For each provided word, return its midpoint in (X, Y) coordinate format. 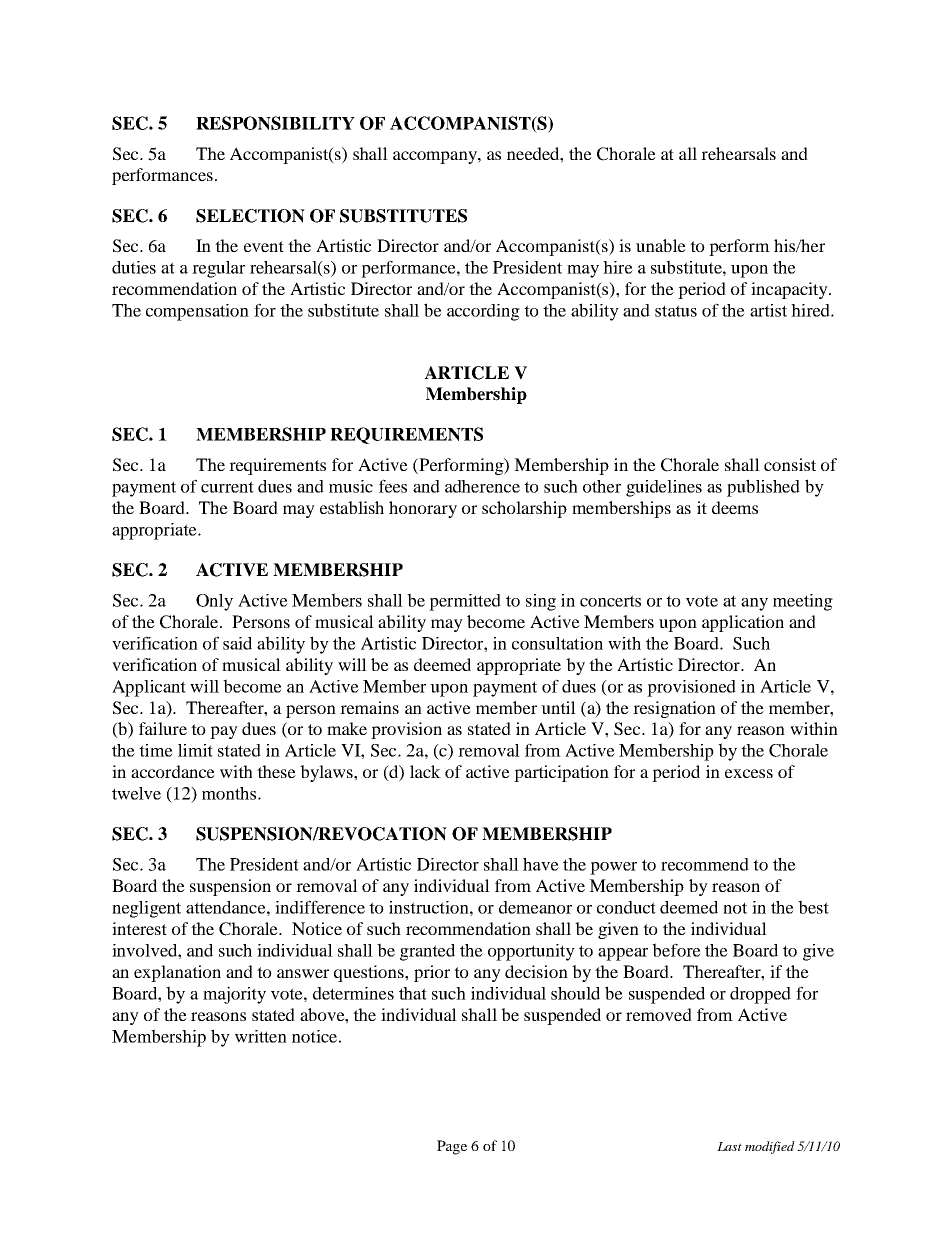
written (261, 1036)
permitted (465, 602)
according (483, 312)
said (237, 643)
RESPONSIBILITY (275, 123)
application (743, 623)
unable (661, 245)
